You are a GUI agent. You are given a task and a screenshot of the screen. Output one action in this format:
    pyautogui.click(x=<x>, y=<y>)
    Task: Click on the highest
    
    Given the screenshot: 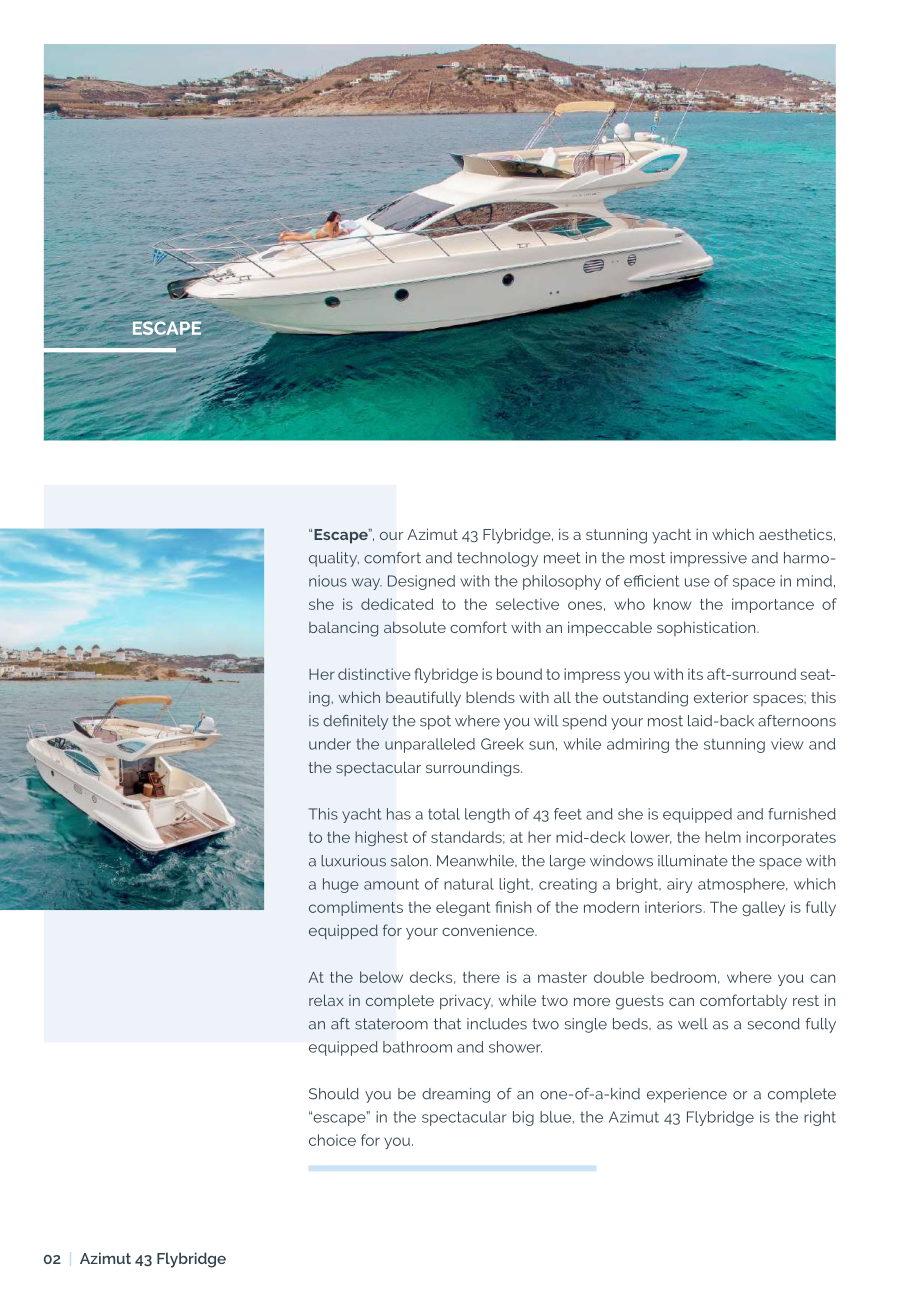 What is the action you would take?
    pyautogui.click(x=381, y=838)
